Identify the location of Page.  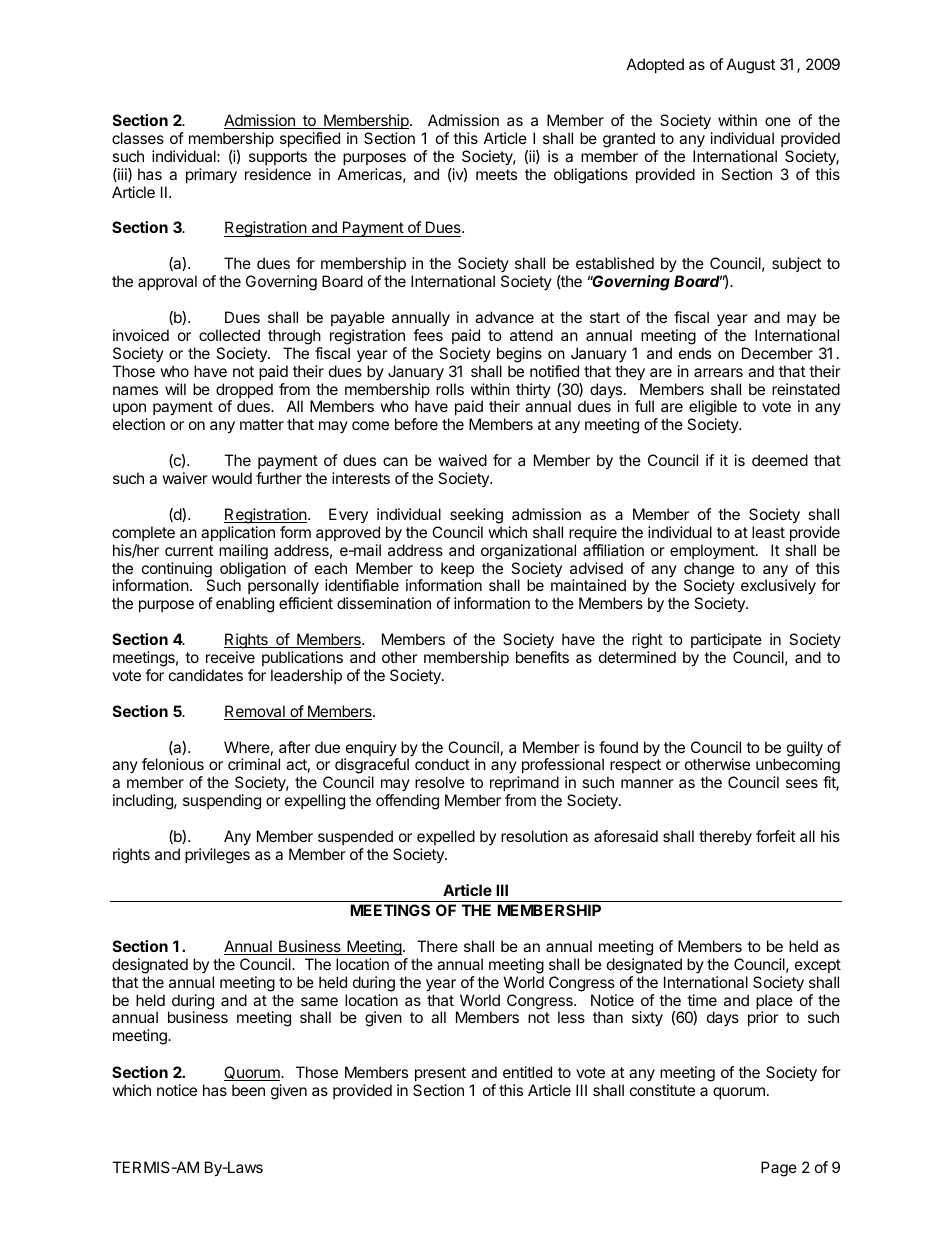
(779, 1169).
